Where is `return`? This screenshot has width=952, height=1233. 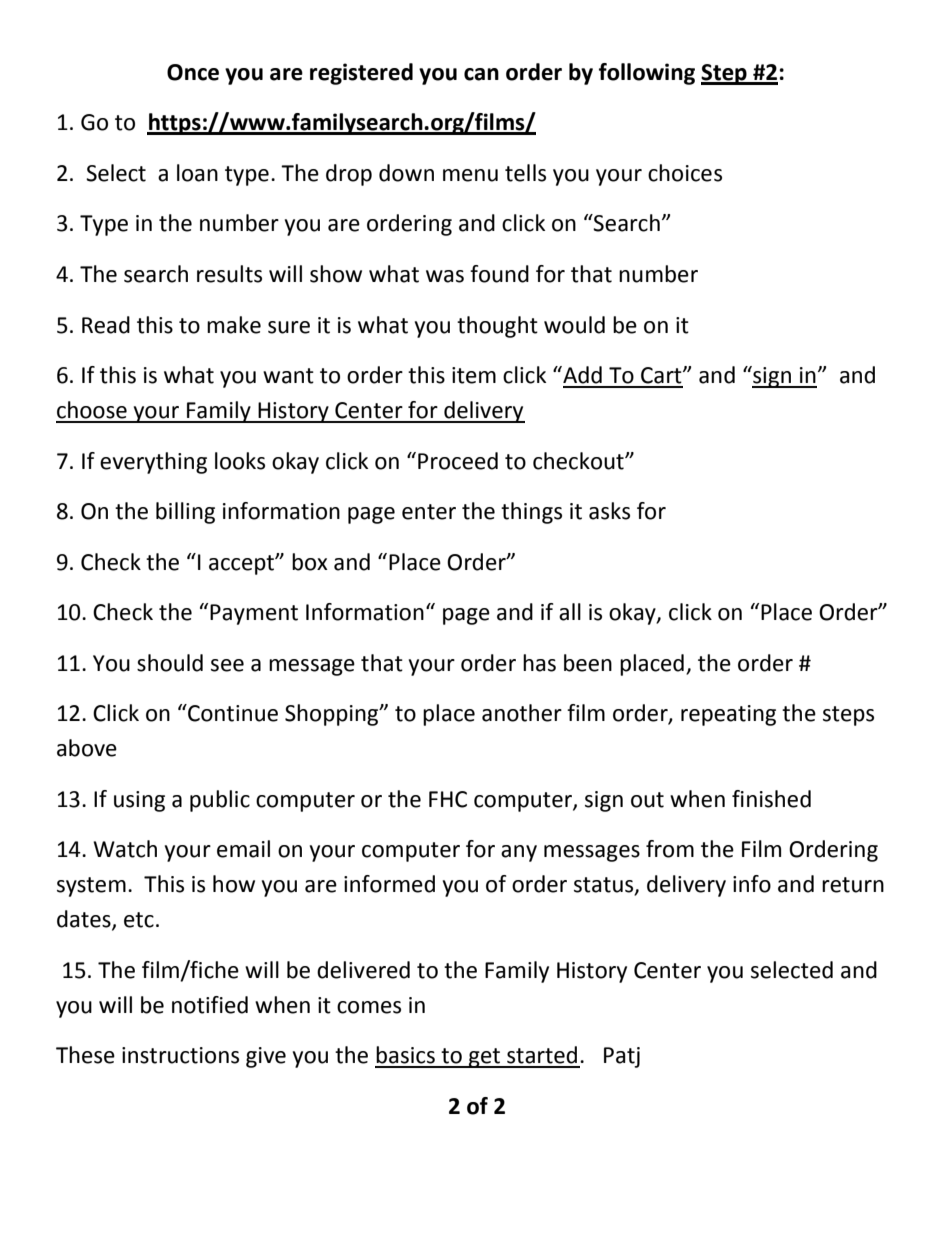 return is located at coordinates (853, 885).
